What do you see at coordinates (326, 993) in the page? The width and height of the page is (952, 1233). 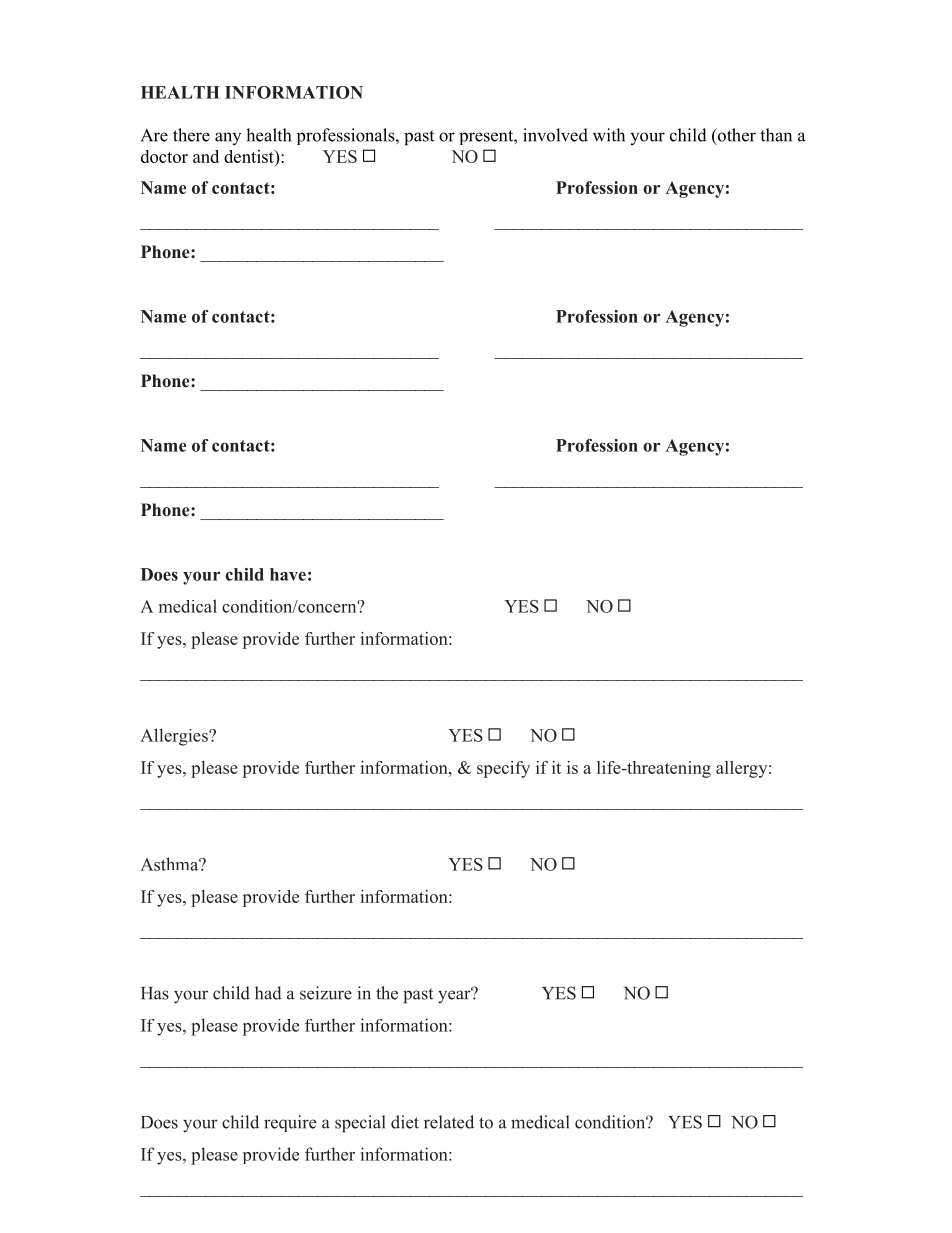 I see `seizure` at bounding box center [326, 993].
